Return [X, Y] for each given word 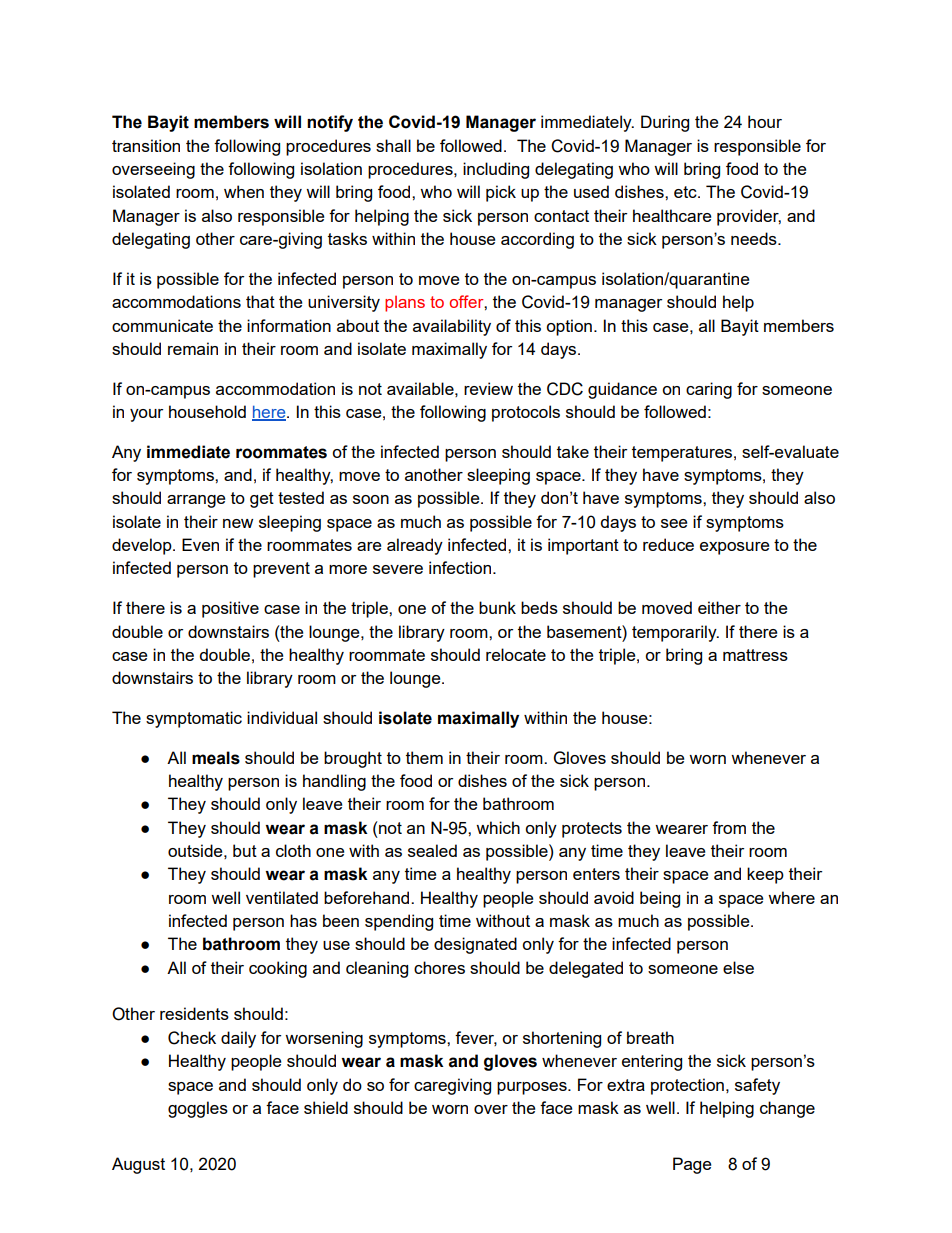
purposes [533, 1088]
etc [686, 192]
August [138, 1165]
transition [146, 145]
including [496, 170]
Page [692, 1165]
